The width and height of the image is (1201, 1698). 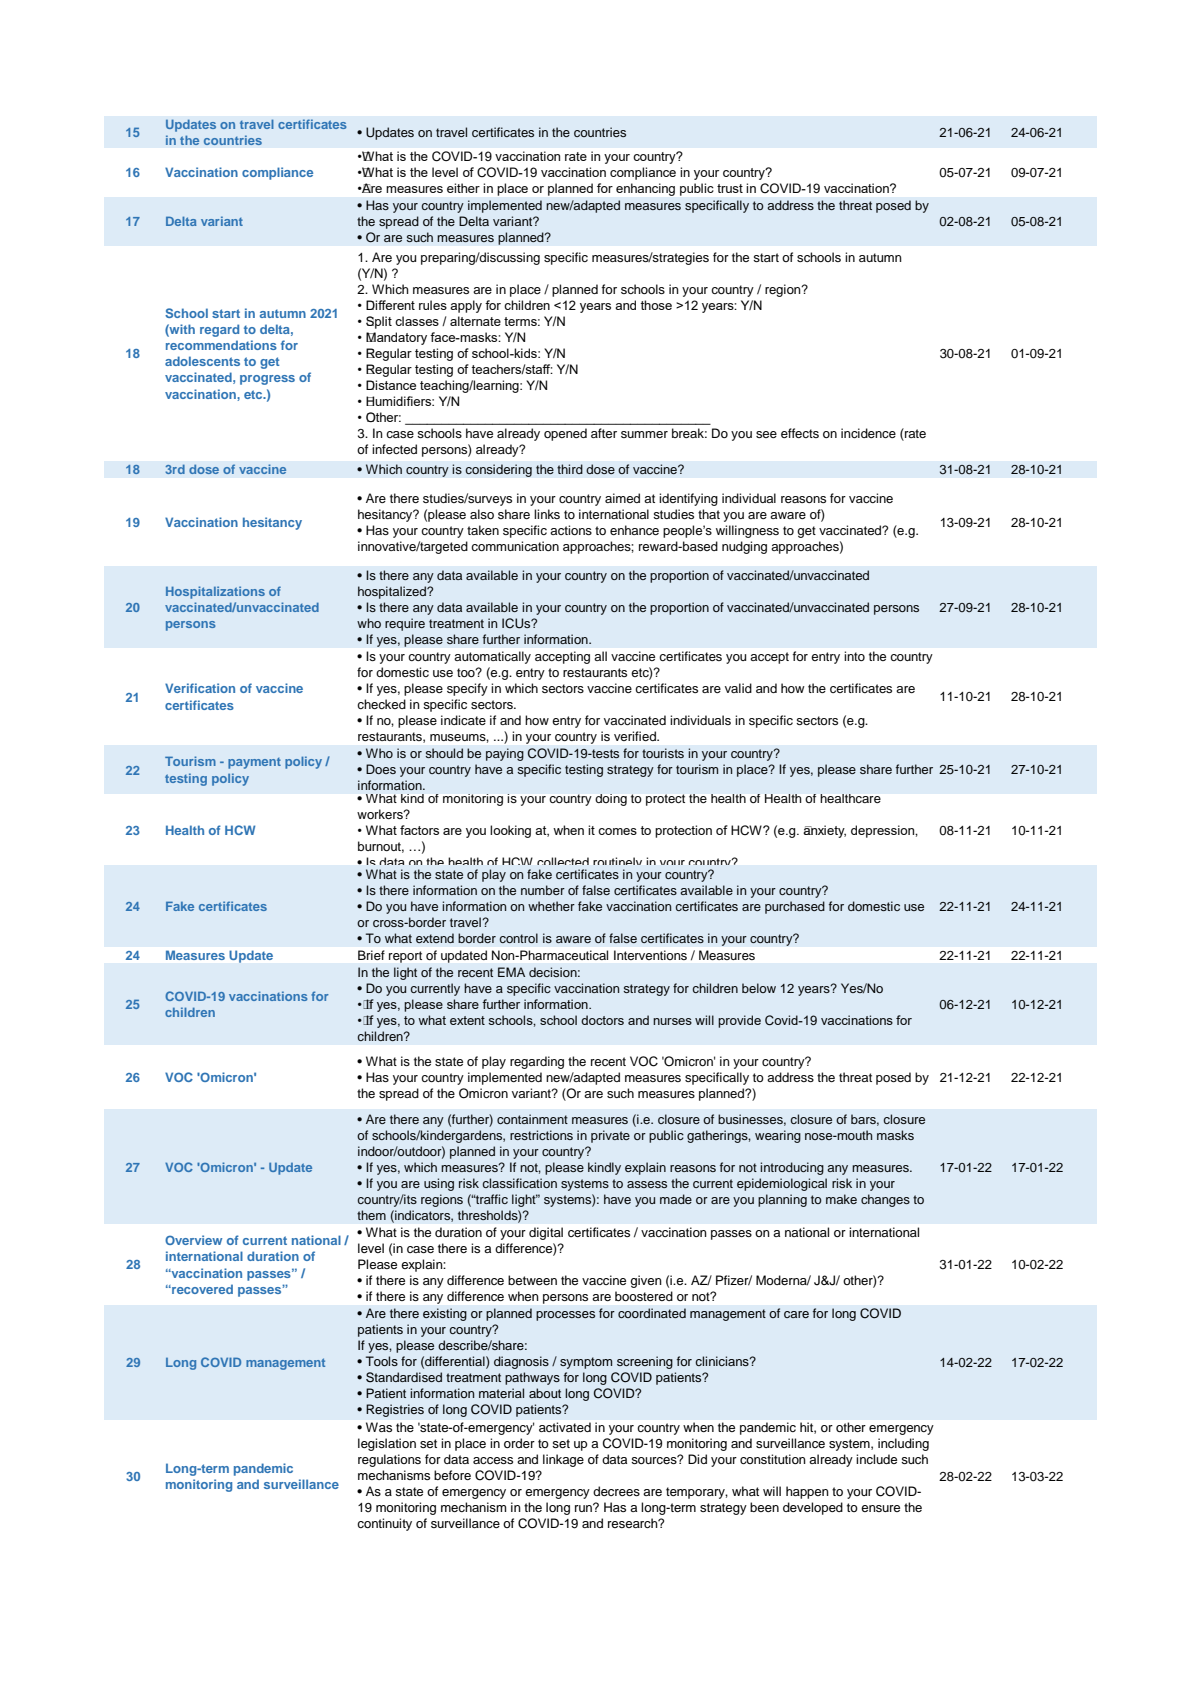 I want to click on actions, so click(x=571, y=530).
